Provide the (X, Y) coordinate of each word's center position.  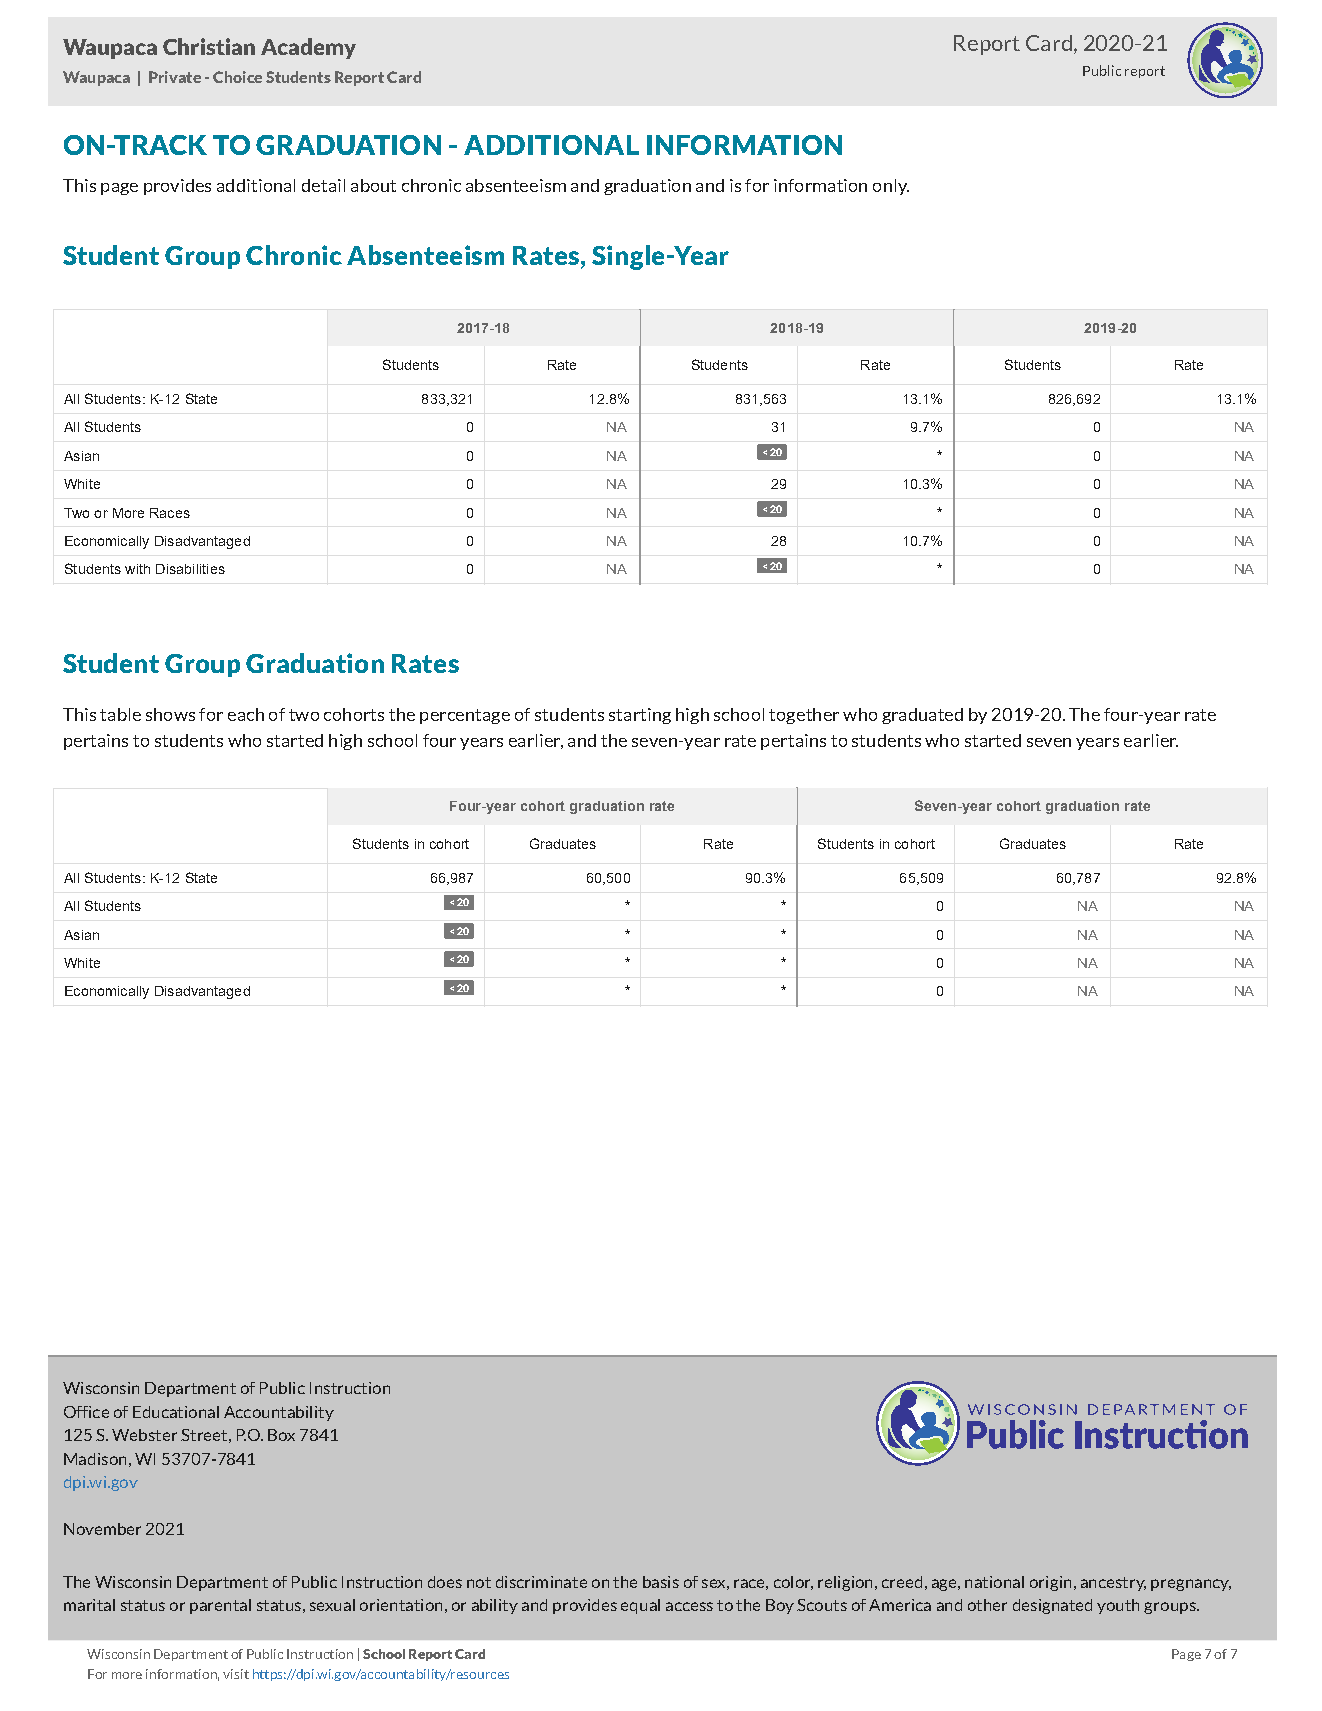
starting (640, 716)
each (246, 714)
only (891, 187)
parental (220, 1606)
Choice (237, 77)
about (373, 185)
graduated (922, 716)
